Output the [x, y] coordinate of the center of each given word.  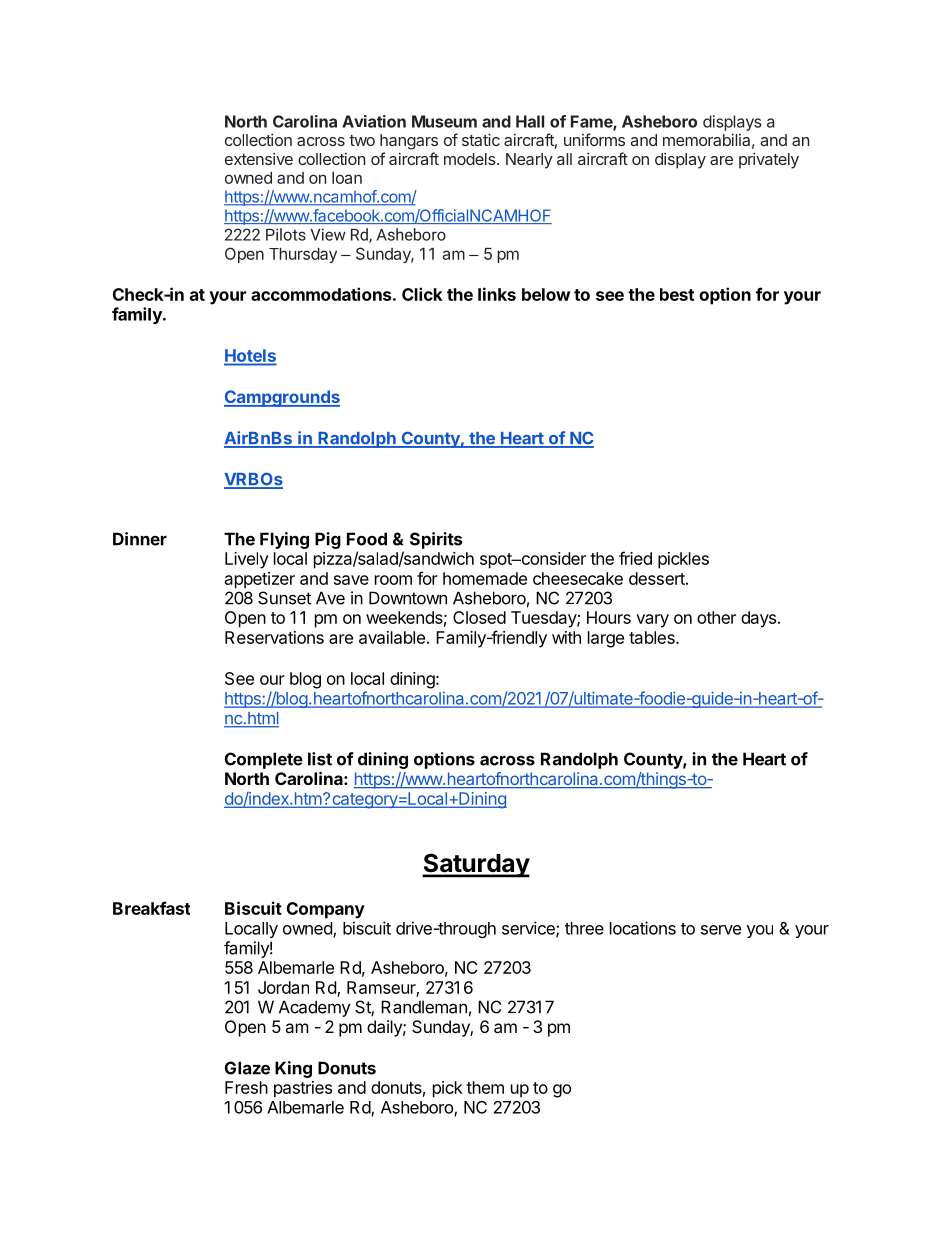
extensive [259, 158]
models [471, 159]
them [485, 1087]
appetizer [260, 580]
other [716, 617]
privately [769, 160]
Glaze [247, 1068]
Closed [479, 617]
